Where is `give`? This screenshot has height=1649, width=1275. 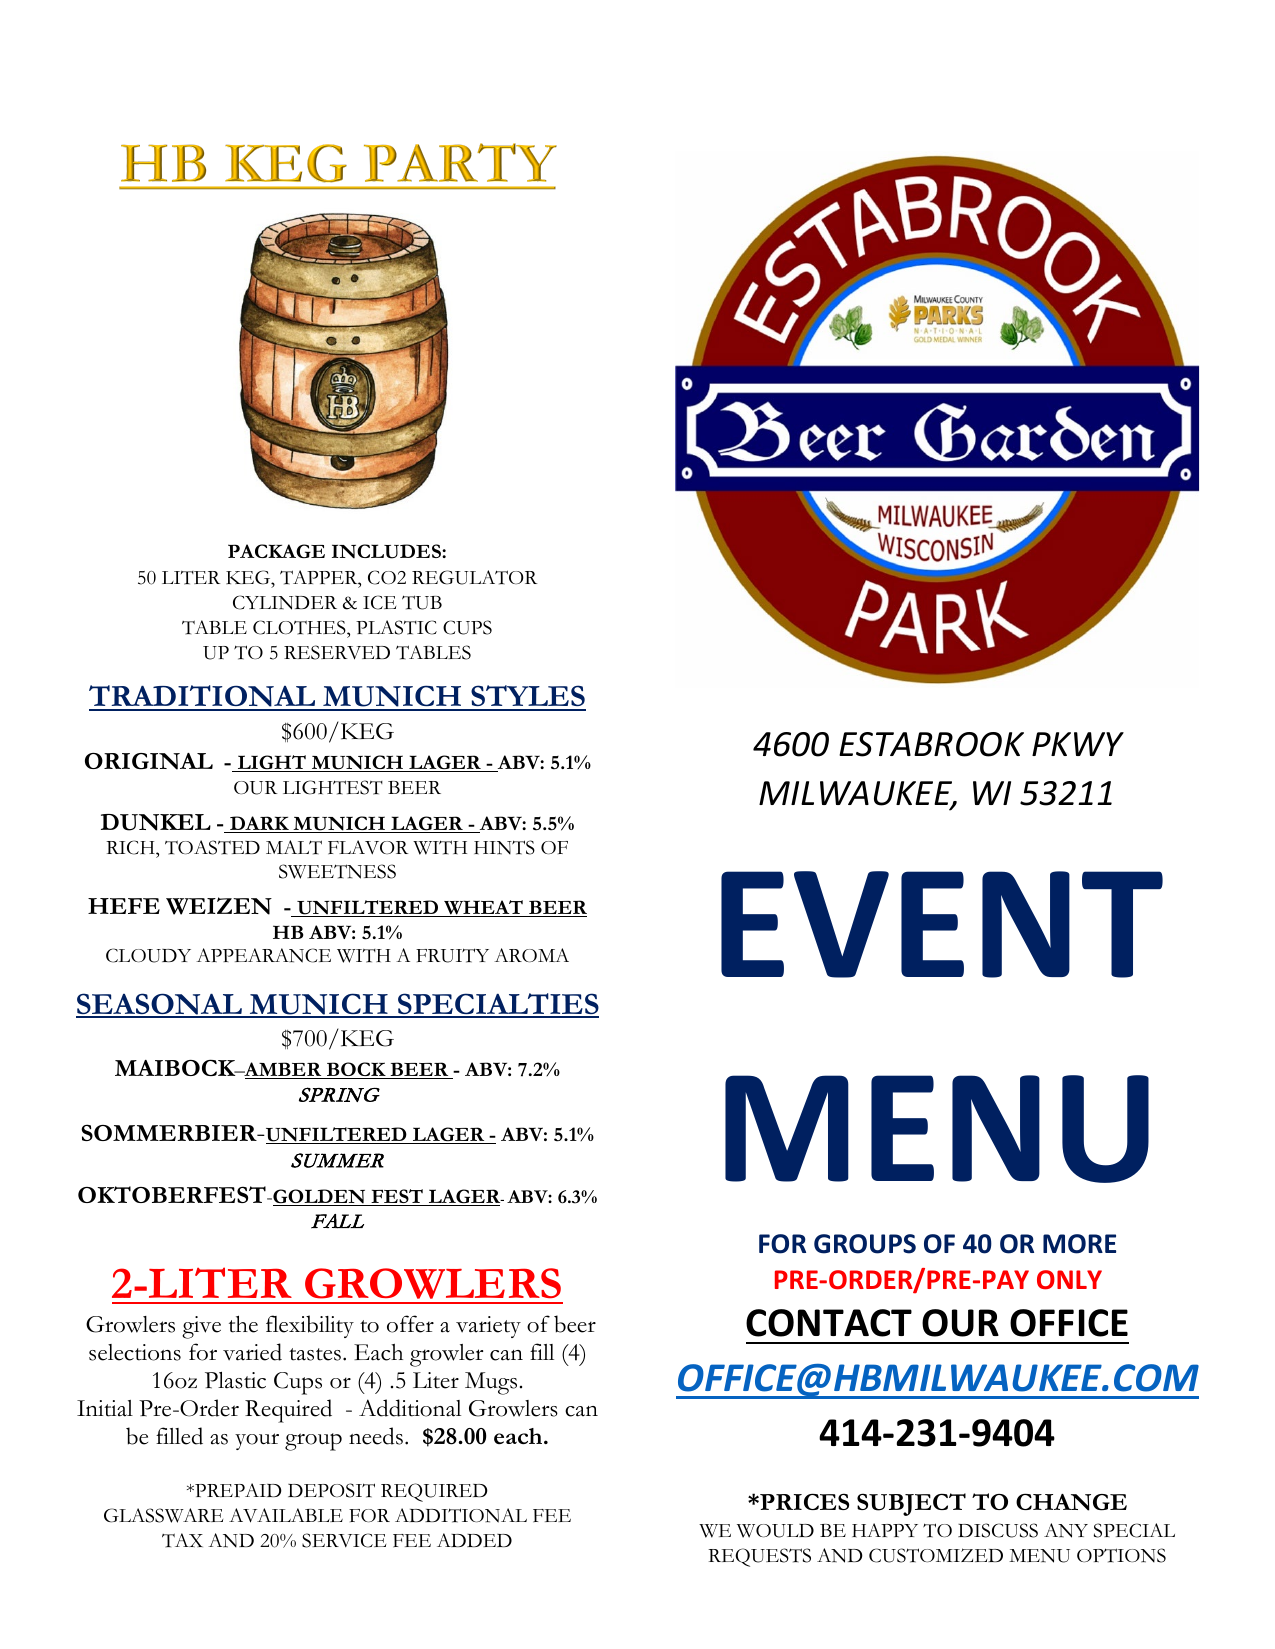
give is located at coordinates (201, 1327).
